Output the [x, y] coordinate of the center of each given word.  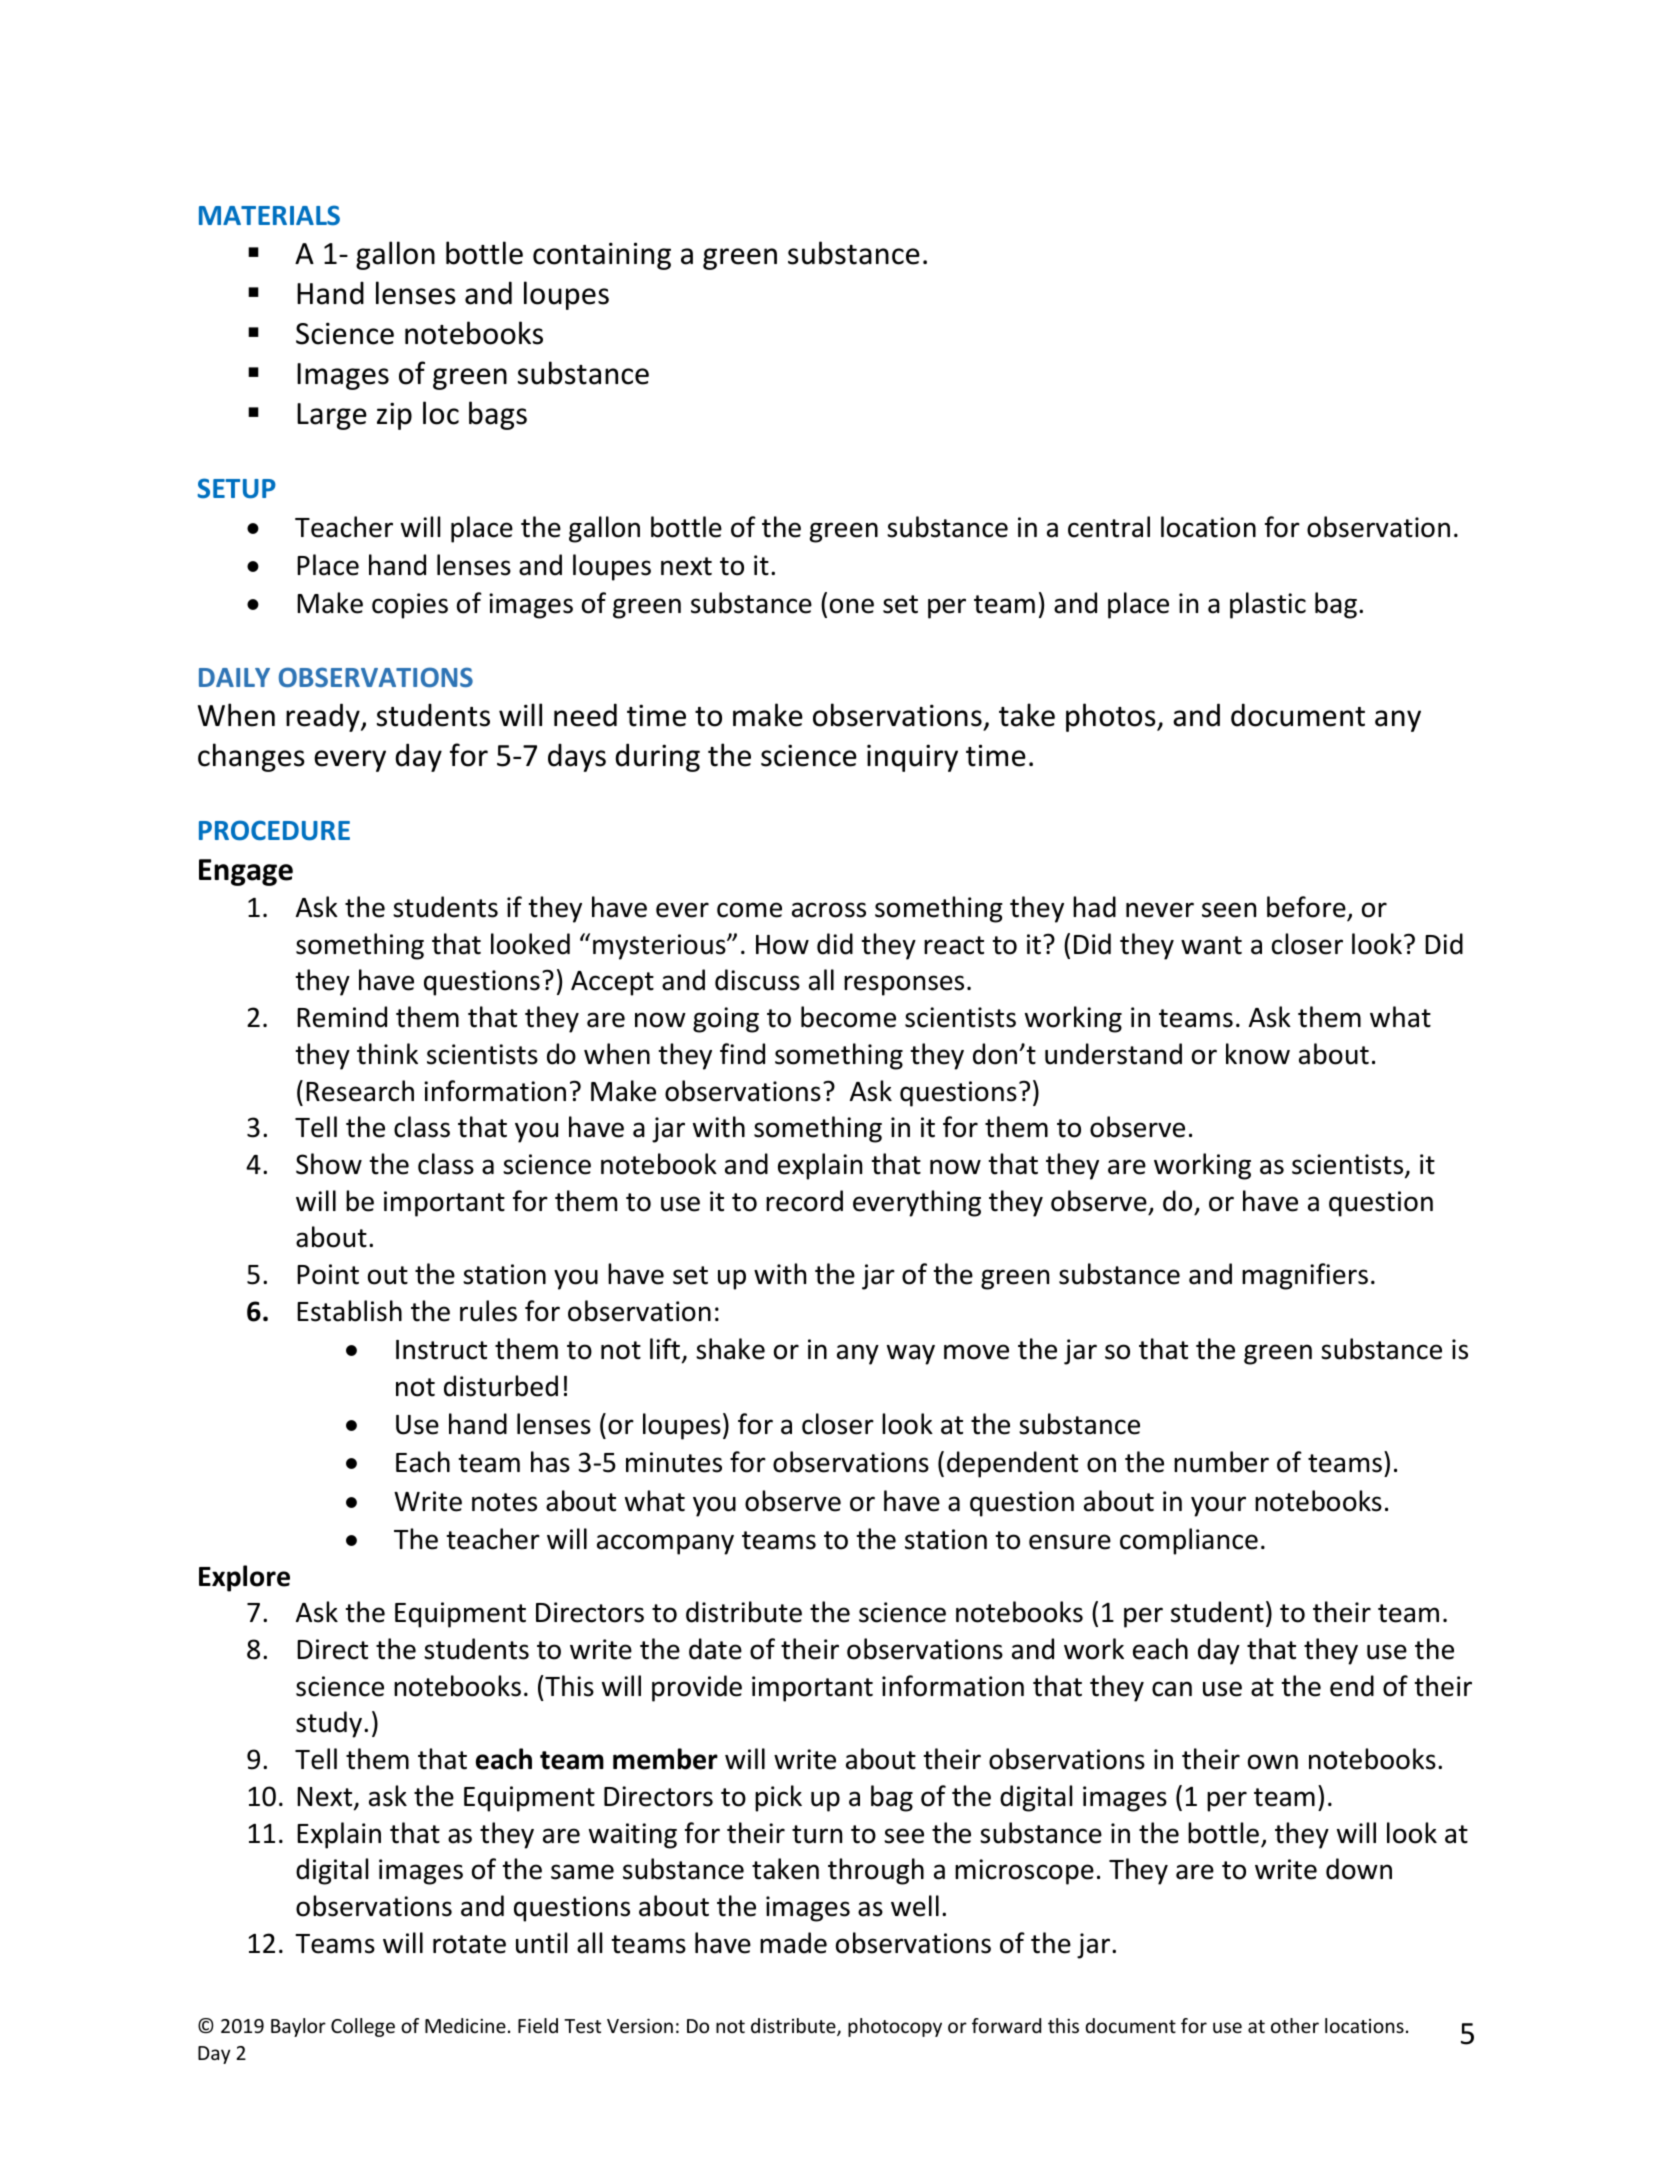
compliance [1189, 1541]
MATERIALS [269, 215]
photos [1112, 717]
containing [602, 256]
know [1258, 1054]
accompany [665, 1544]
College [363, 2027]
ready [324, 717]
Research [360, 1091]
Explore [244, 1578]
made [793, 1943]
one [852, 606]
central [1109, 527]
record [804, 1201]
